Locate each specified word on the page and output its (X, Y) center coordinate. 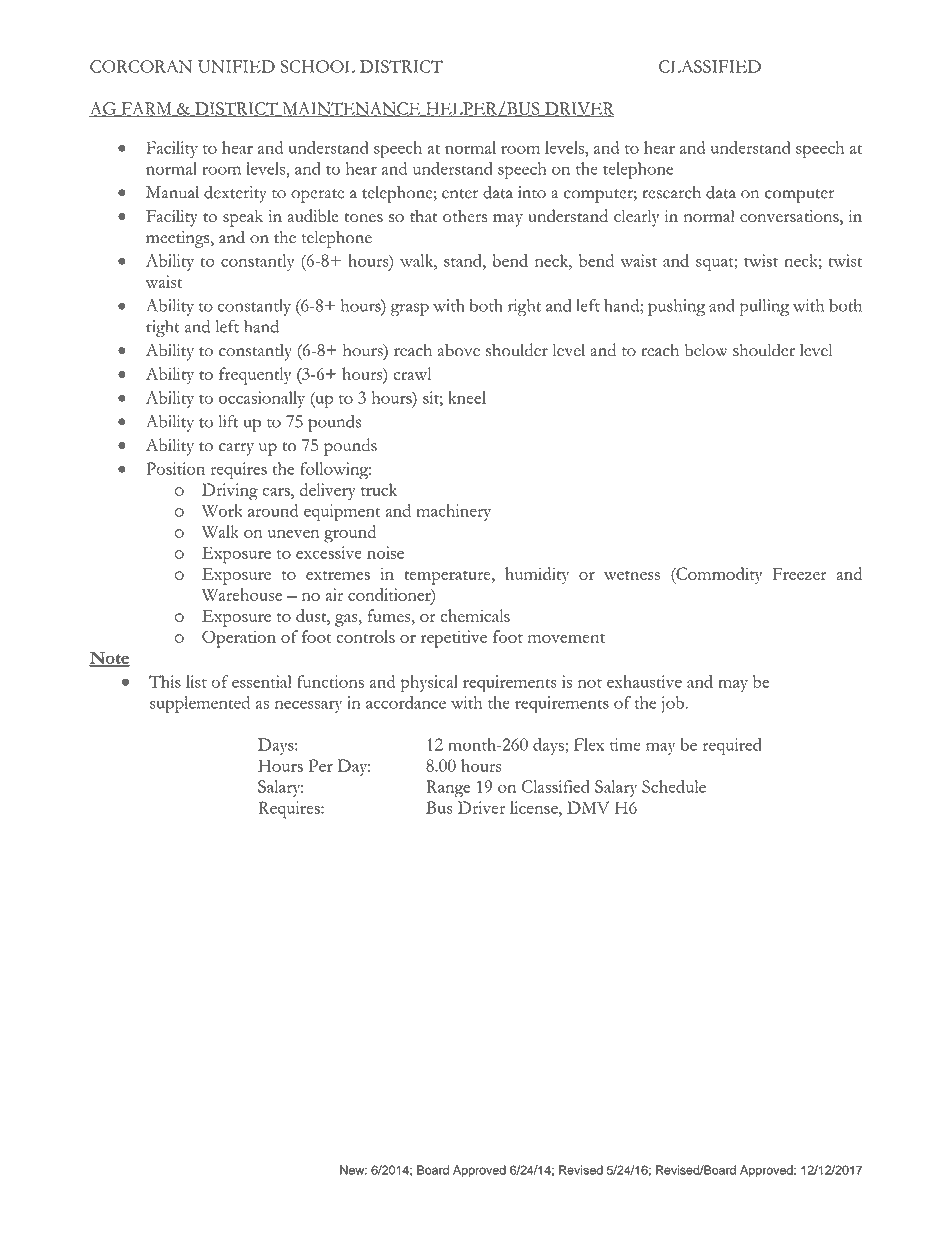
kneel (467, 397)
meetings (179, 239)
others (465, 215)
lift (228, 421)
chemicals (475, 615)
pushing (676, 307)
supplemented (200, 705)
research (671, 192)
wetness (632, 575)
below (706, 350)
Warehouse (242, 594)
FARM (146, 109)
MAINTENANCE (351, 109)
